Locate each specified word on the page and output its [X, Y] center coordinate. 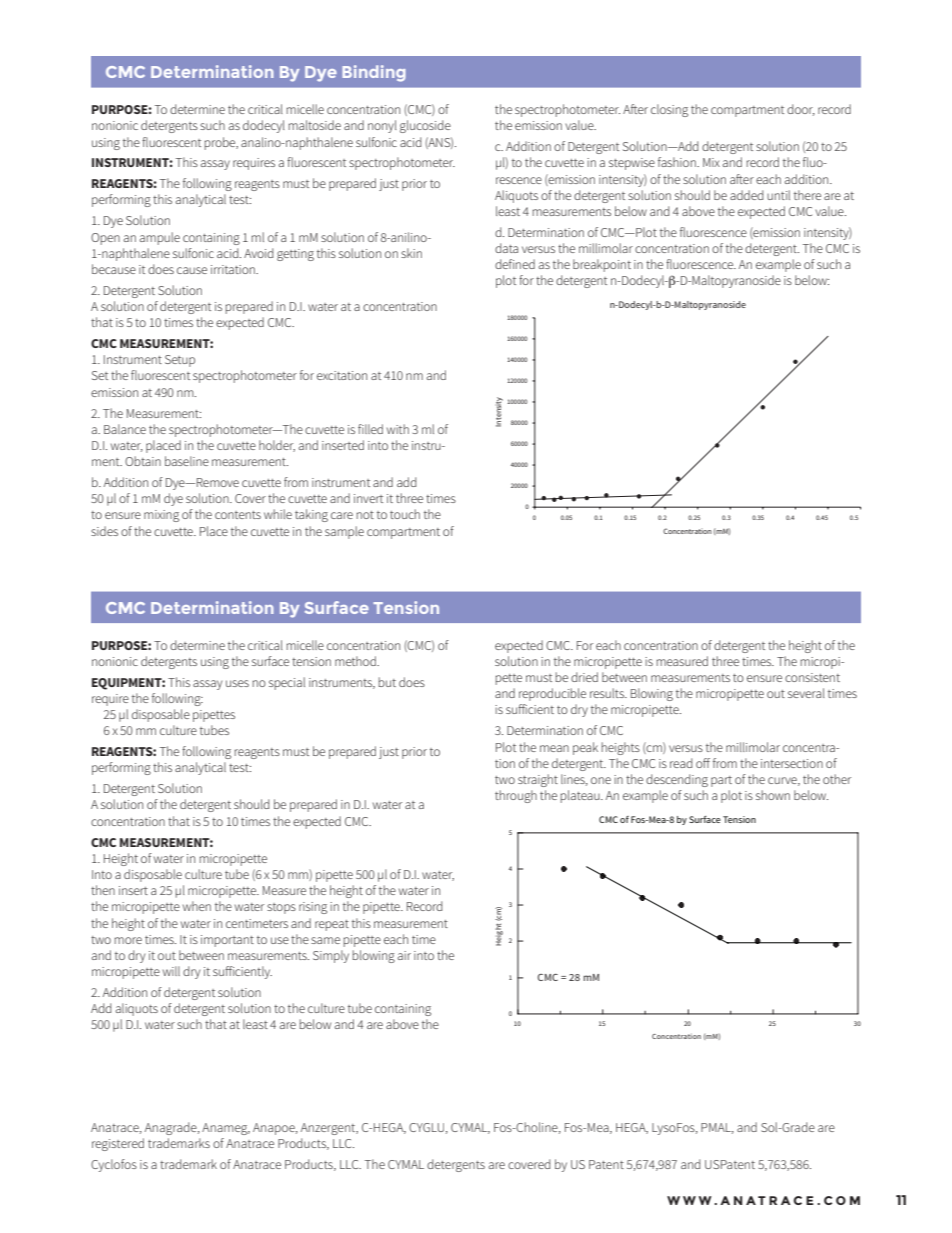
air [404, 955]
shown [773, 795]
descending [677, 780]
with [398, 429]
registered [118, 1144]
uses [237, 683]
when [197, 906]
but [387, 682]
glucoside [425, 126]
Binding [374, 73]
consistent [812, 677]
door [801, 110]
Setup [180, 361]
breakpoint [602, 265]
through [516, 796]
